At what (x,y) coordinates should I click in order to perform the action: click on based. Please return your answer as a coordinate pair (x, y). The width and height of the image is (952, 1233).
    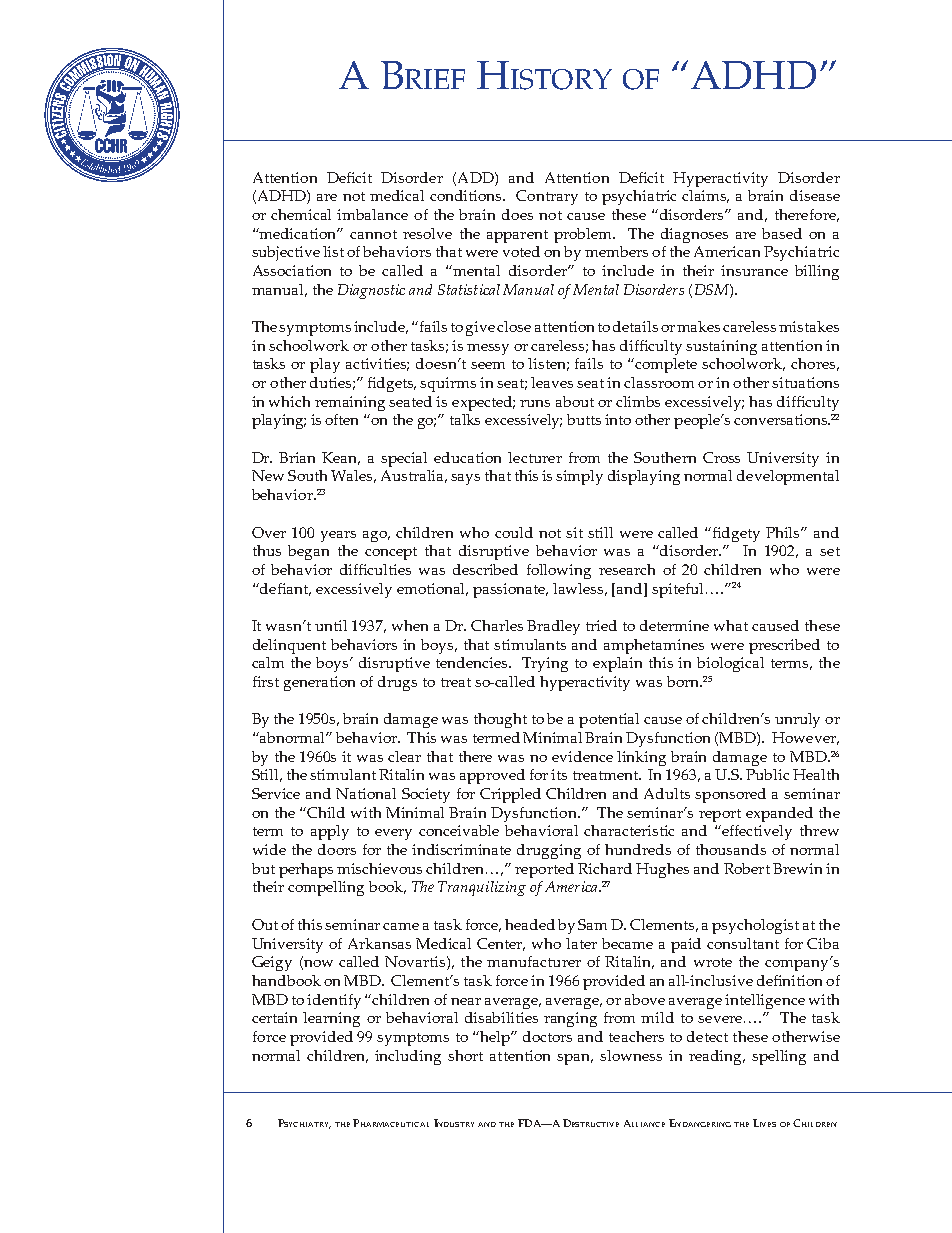
    Looking at the image, I should click on (782, 233).
